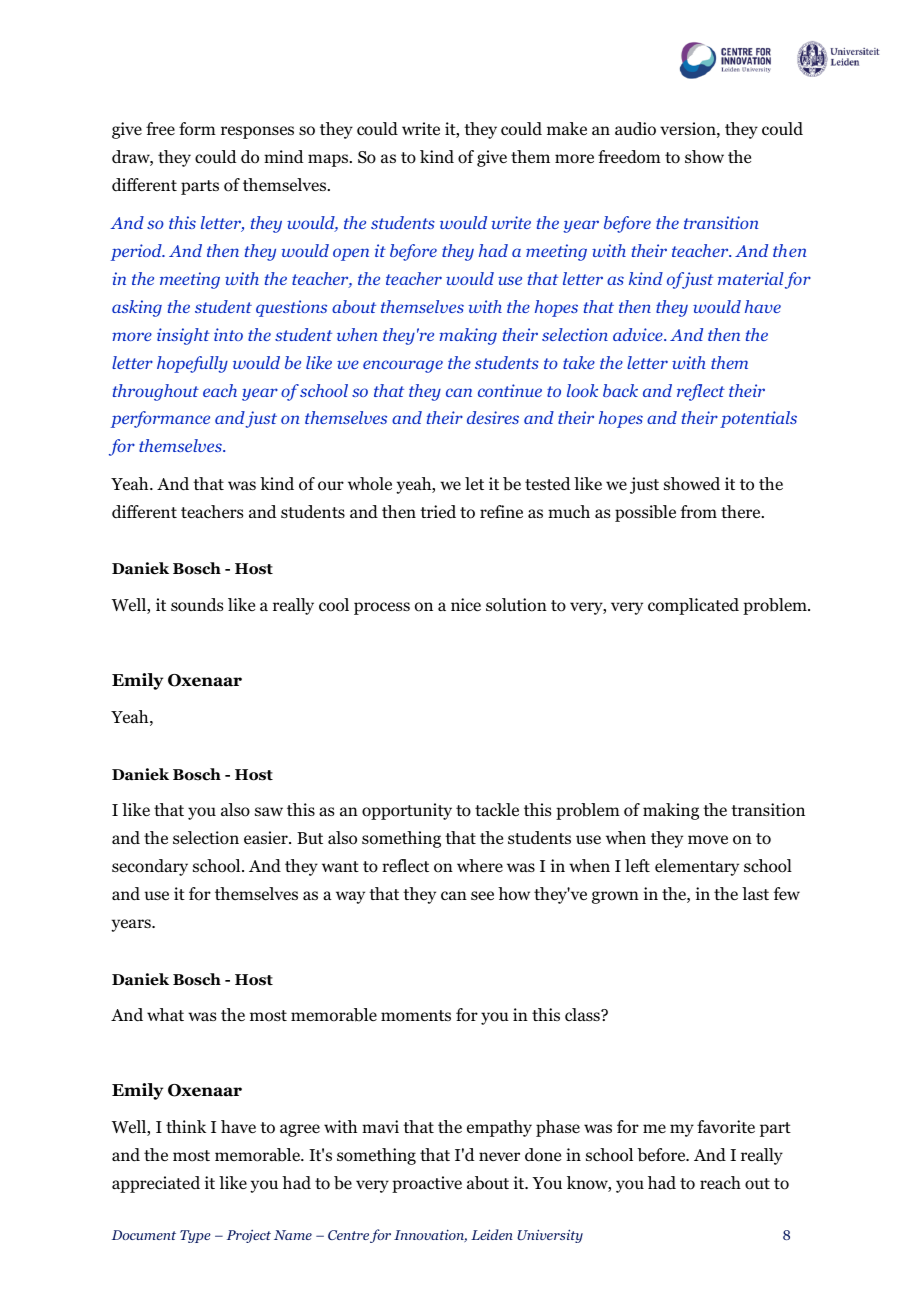  I want to click on proactive, so click(427, 1184).
